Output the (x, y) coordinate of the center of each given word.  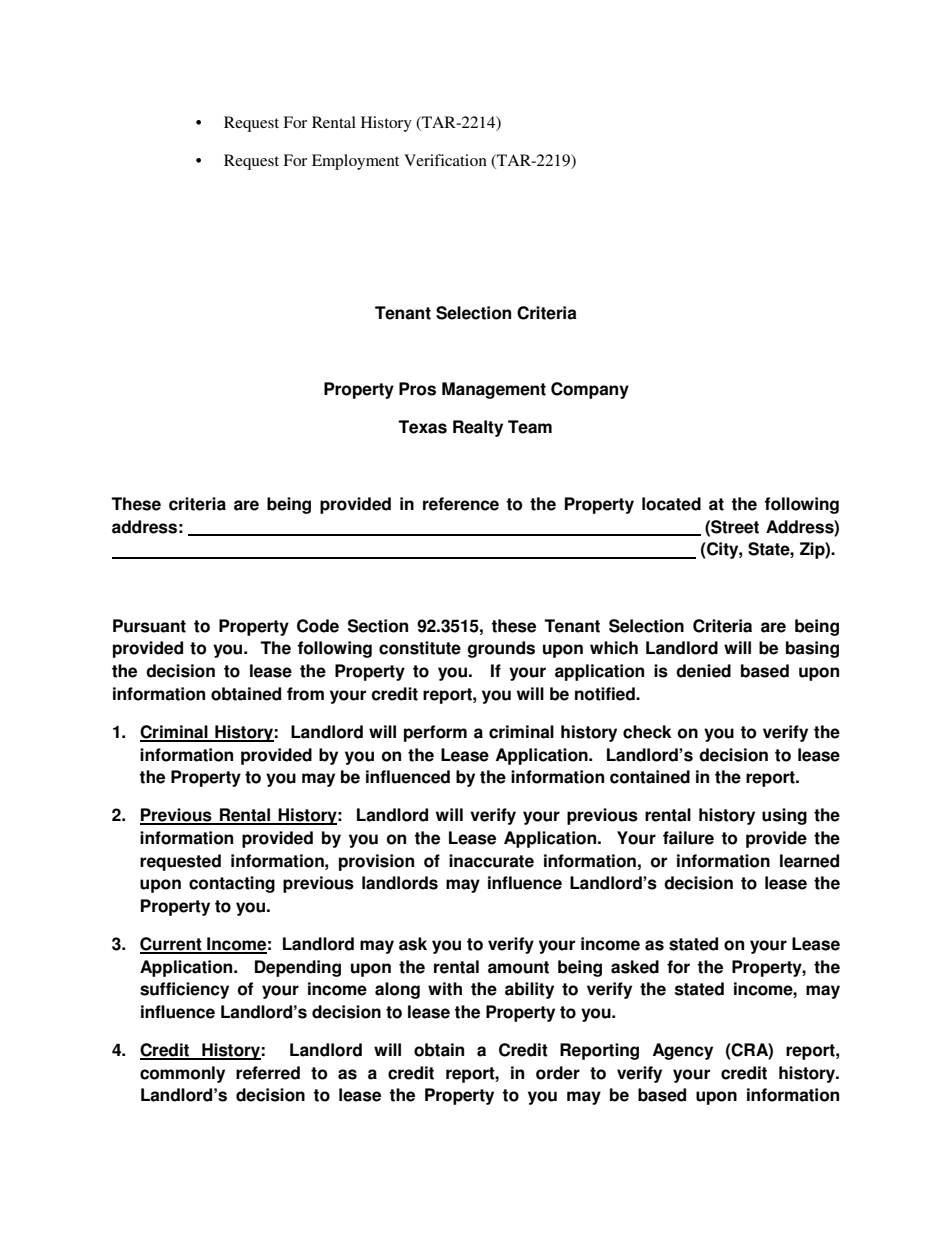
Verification (445, 160)
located (671, 504)
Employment (355, 162)
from (305, 694)
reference (461, 504)
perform (435, 733)
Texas (422, 427)
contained (650, 777)
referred (268, 1073)
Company (590, 390)
